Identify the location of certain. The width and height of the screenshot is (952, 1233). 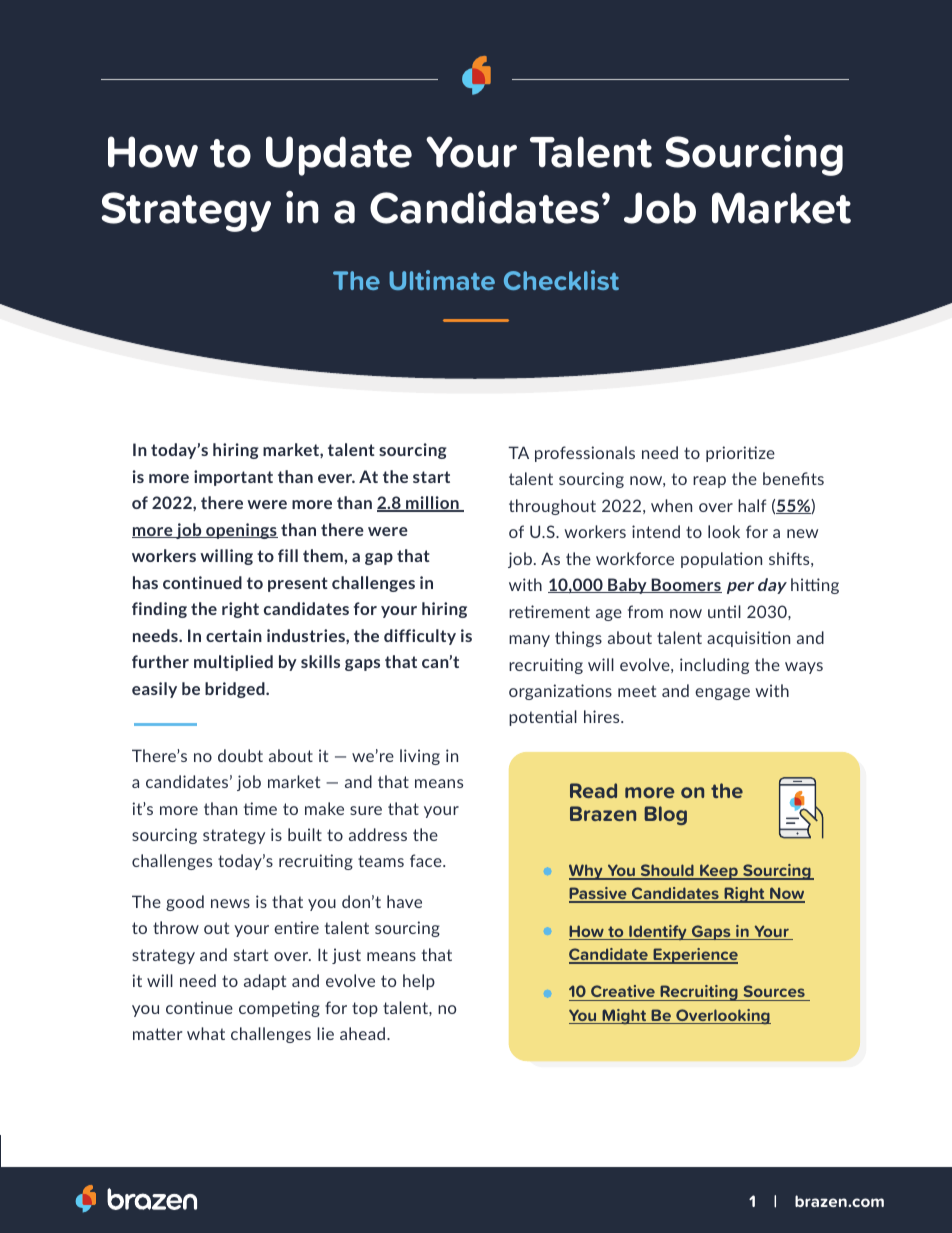
(234, 635).
